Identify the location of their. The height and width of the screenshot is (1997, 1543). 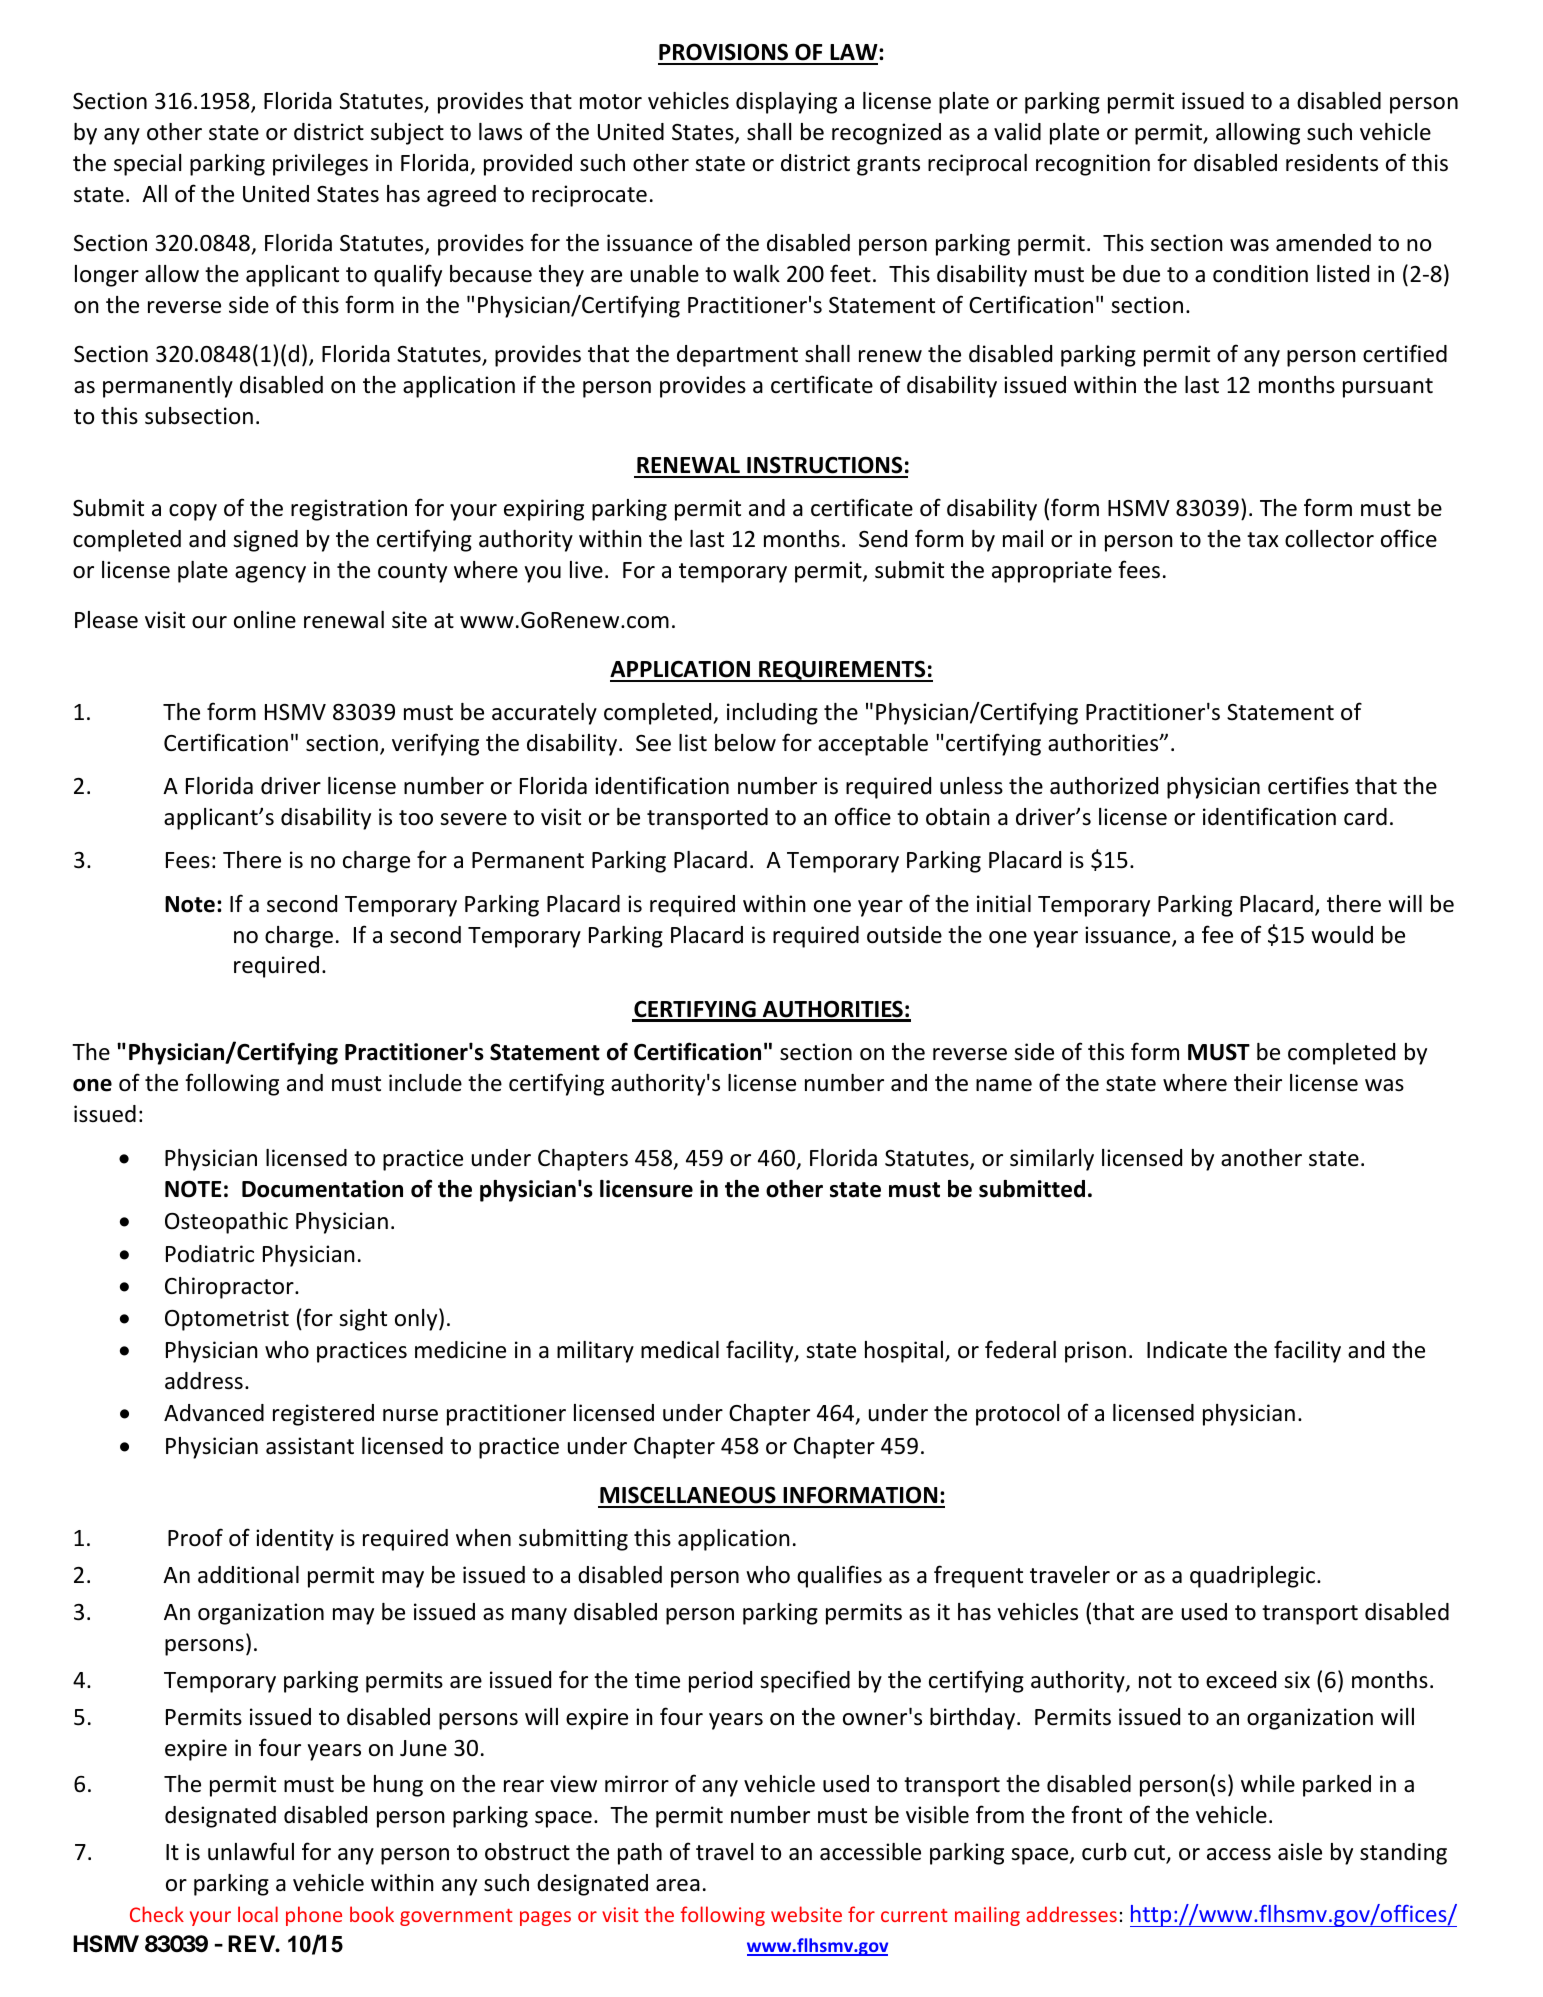
(1258, 1083).
